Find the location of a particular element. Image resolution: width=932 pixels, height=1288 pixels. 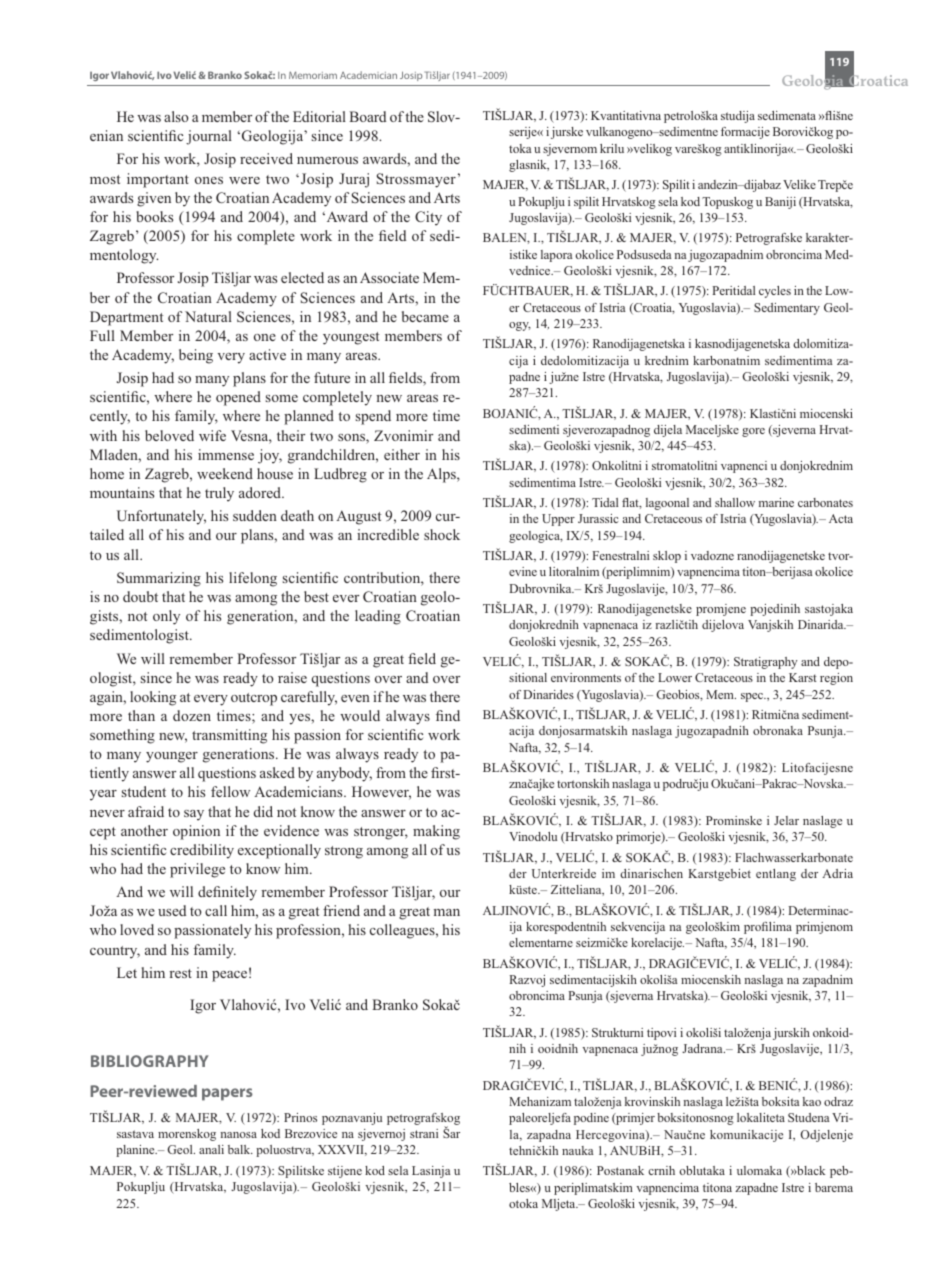

papers is located at coordinates (227, 1094).
